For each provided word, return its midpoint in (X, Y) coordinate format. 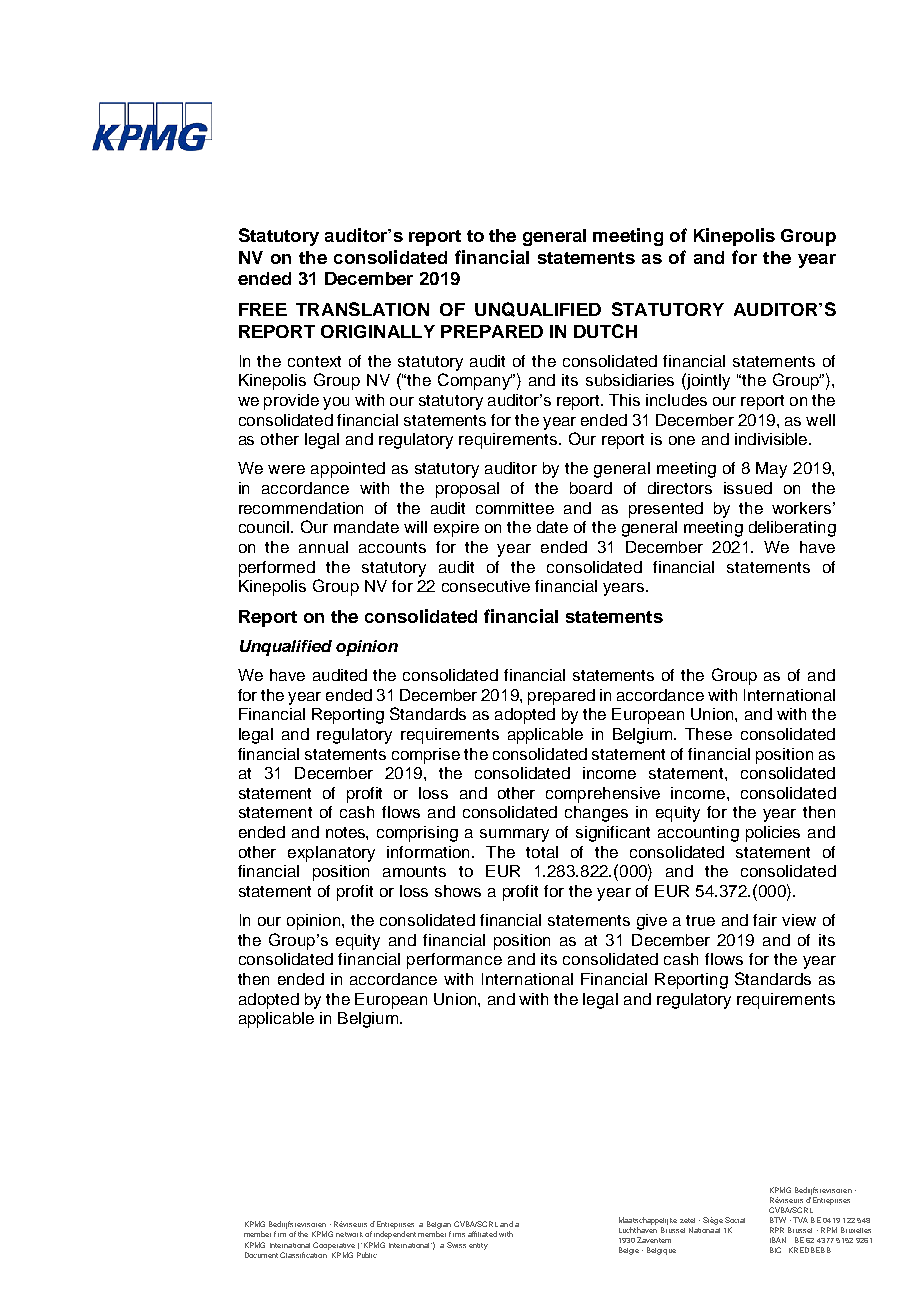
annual (323, 547)
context (314, 361)
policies (773, 834)
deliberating (792, 529)
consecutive (486, 586)
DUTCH (605, 331)
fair (765, 920)
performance (454, 961)
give (652, 922)
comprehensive (603, 795)
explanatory (331, 854)
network (349, 1234)
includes (676, 400)
